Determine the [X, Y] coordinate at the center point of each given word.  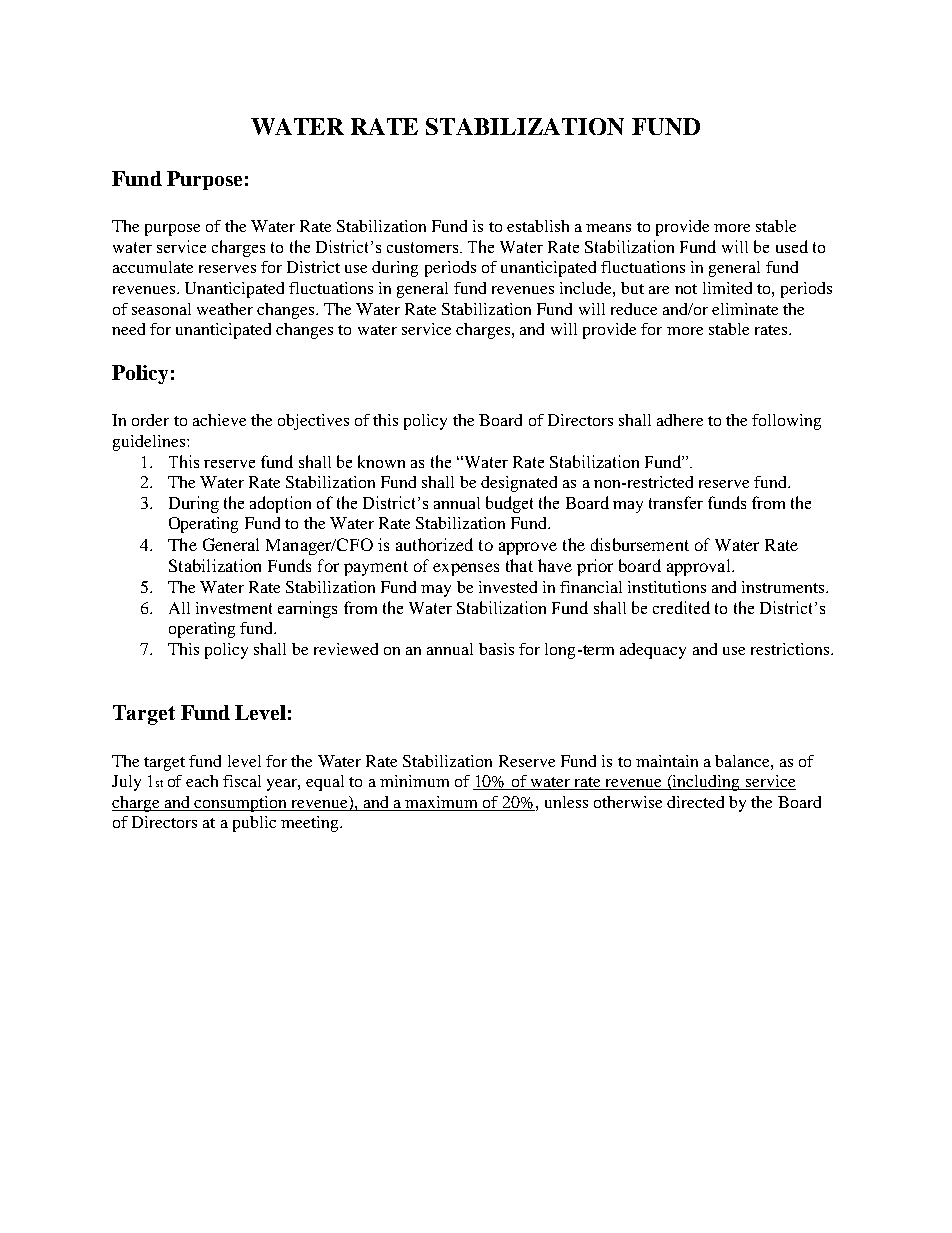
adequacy [653, 651]
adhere [680, 420]
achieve [219, 420]
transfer [676, 502]
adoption [280, 504]
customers [422, 247]
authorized [434, 544]
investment [234, 608]
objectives [313, 422]
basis [496, 649]
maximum [442, 803]
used [792, 246]
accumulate [153, 267]
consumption [240, 804]
